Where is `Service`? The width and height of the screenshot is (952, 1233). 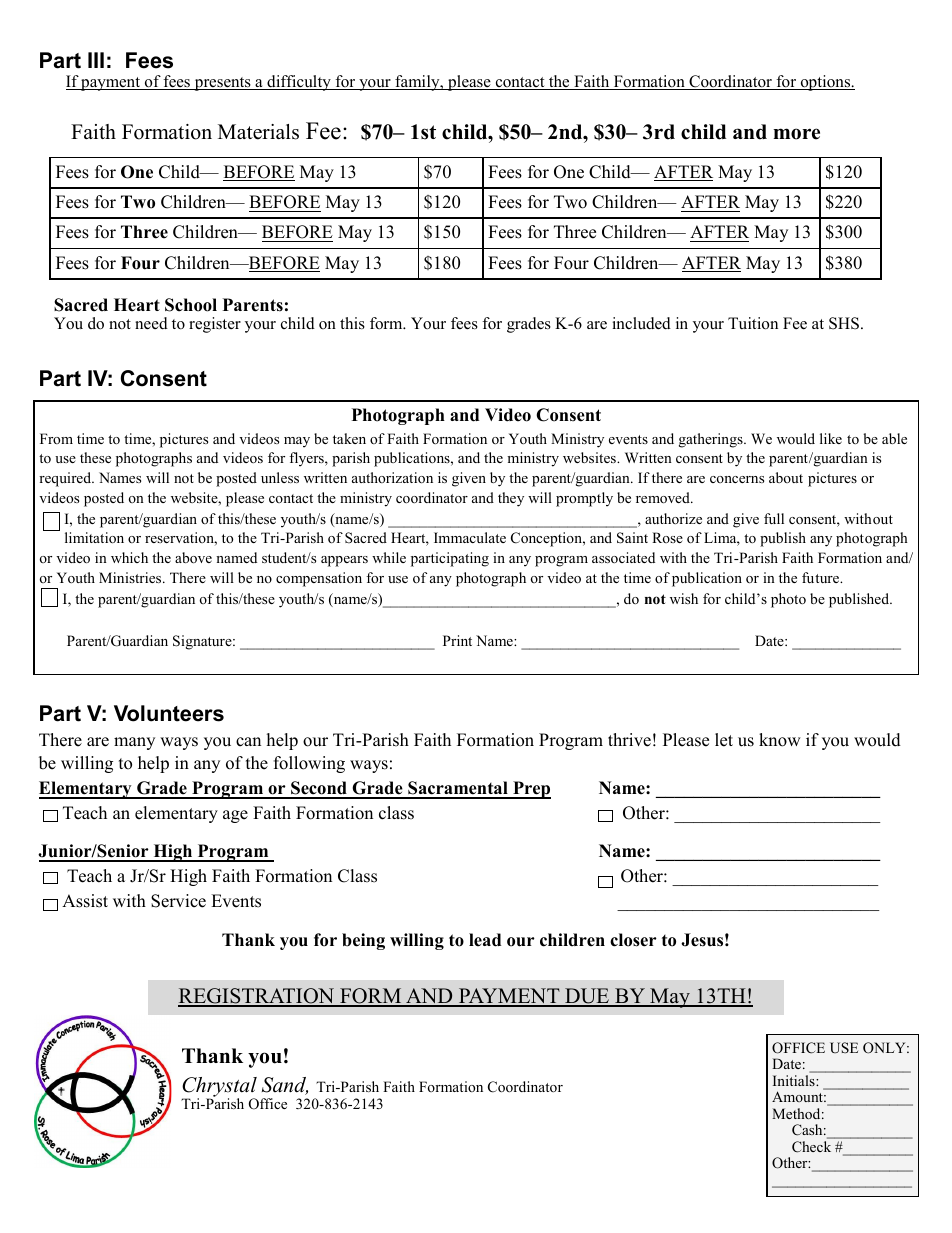
Service is located at coordinates (178, 901).
